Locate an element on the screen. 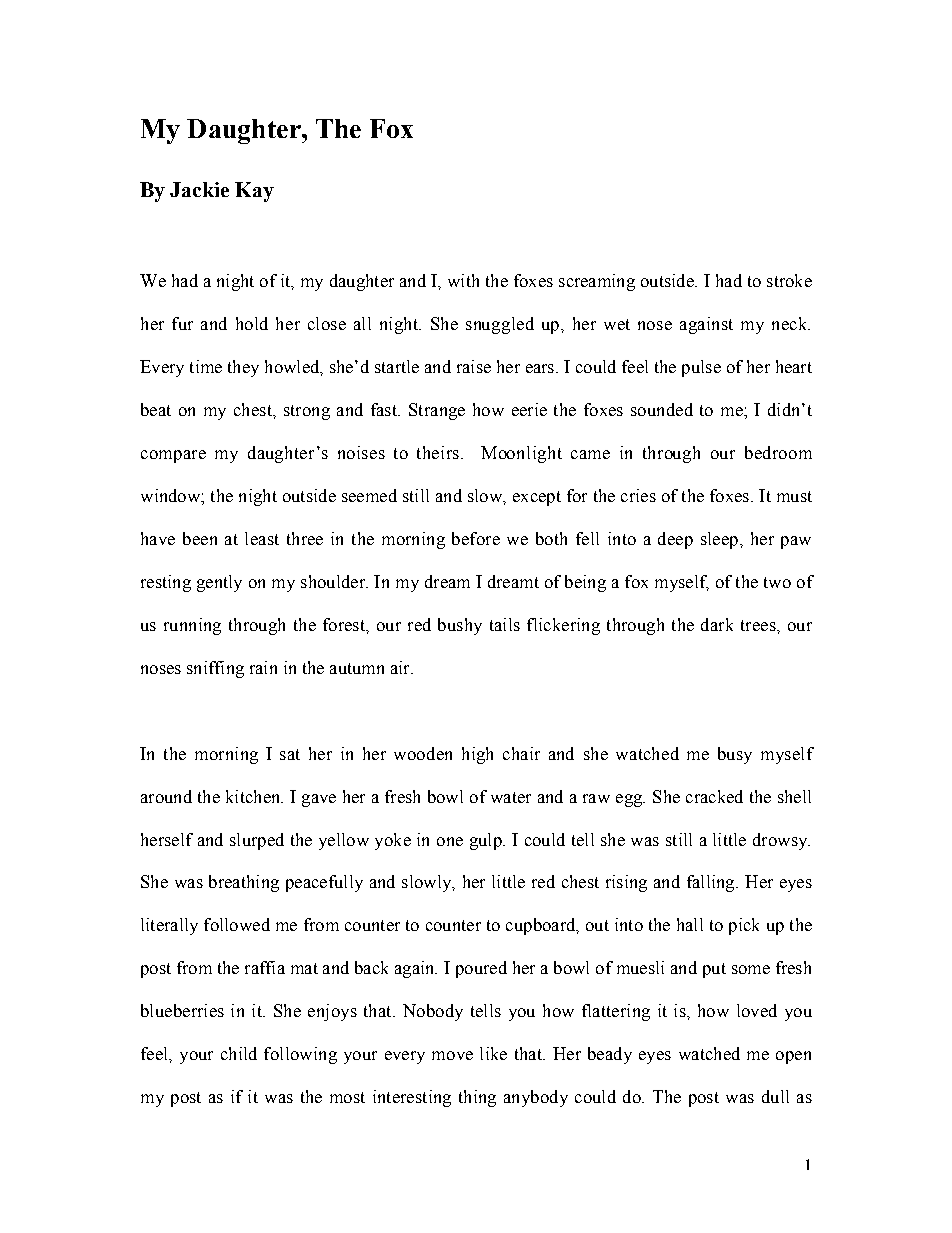 This screenshot has height=1233, width=952. like is located at coordinates (493, 1053).
